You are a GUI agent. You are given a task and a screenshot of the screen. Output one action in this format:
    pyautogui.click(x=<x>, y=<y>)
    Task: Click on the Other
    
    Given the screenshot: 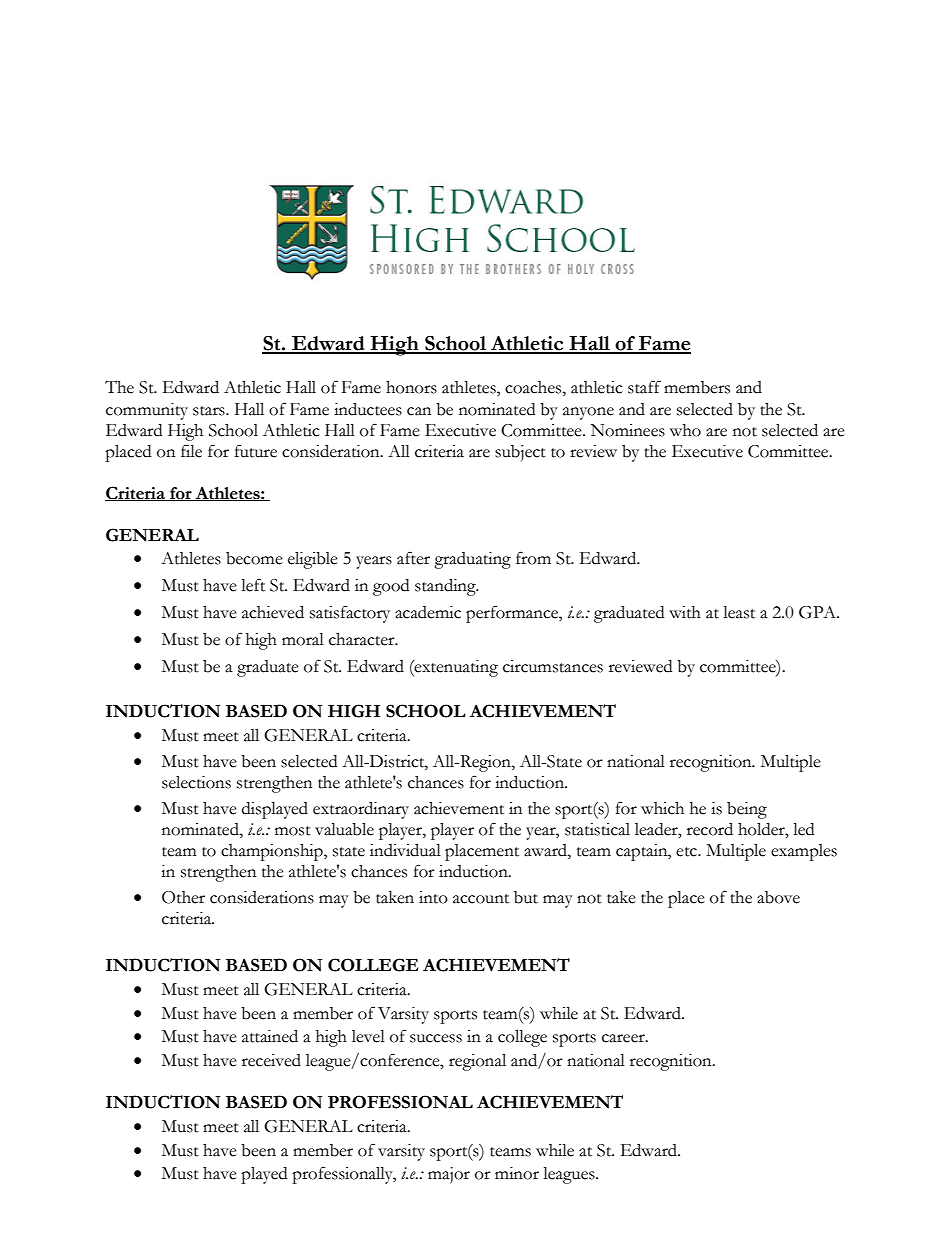 What is the action you would take?
    pyautogui.click(x=183, y=897)
